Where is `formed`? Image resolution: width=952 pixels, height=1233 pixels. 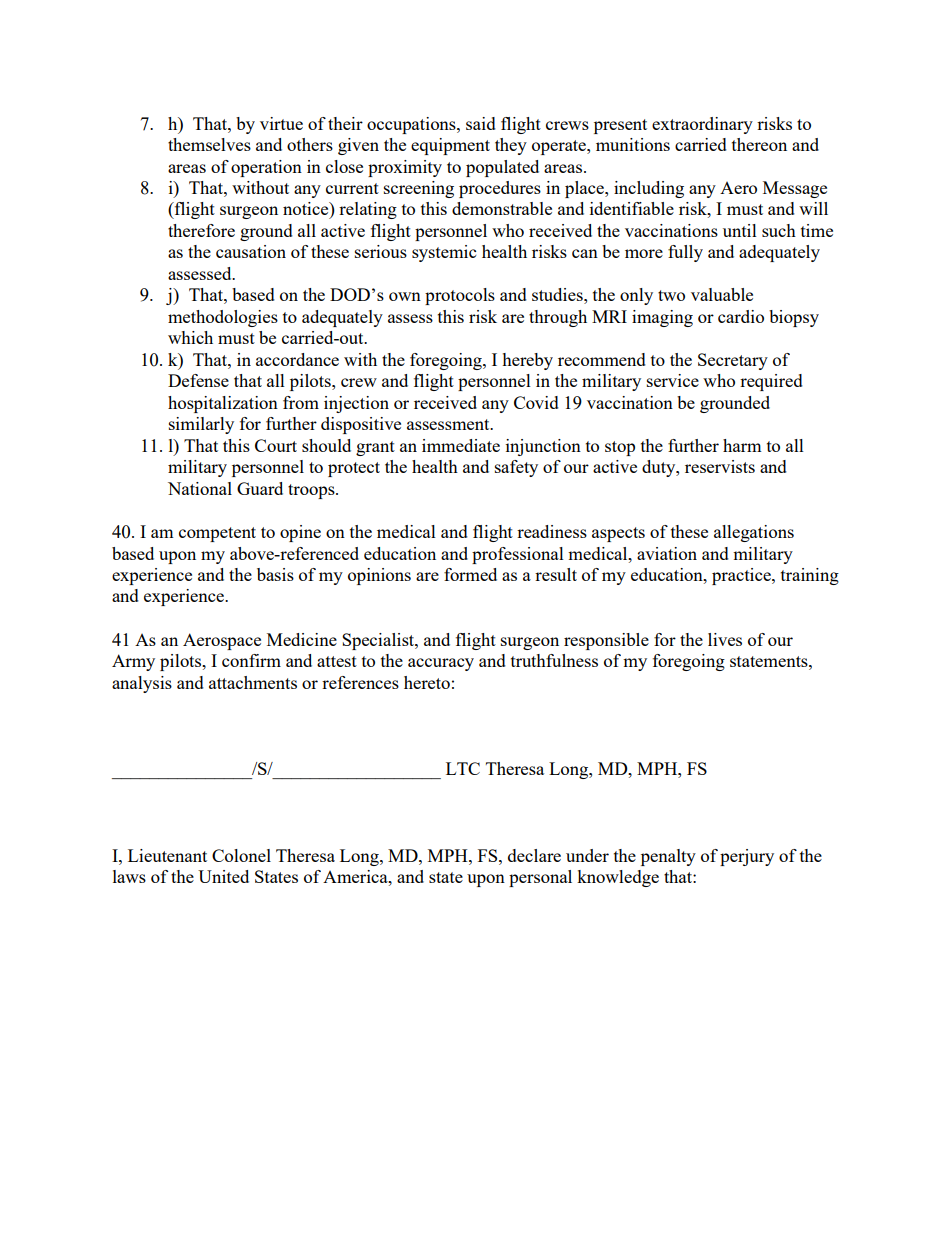 formed is located at coordinates (470, 574).
